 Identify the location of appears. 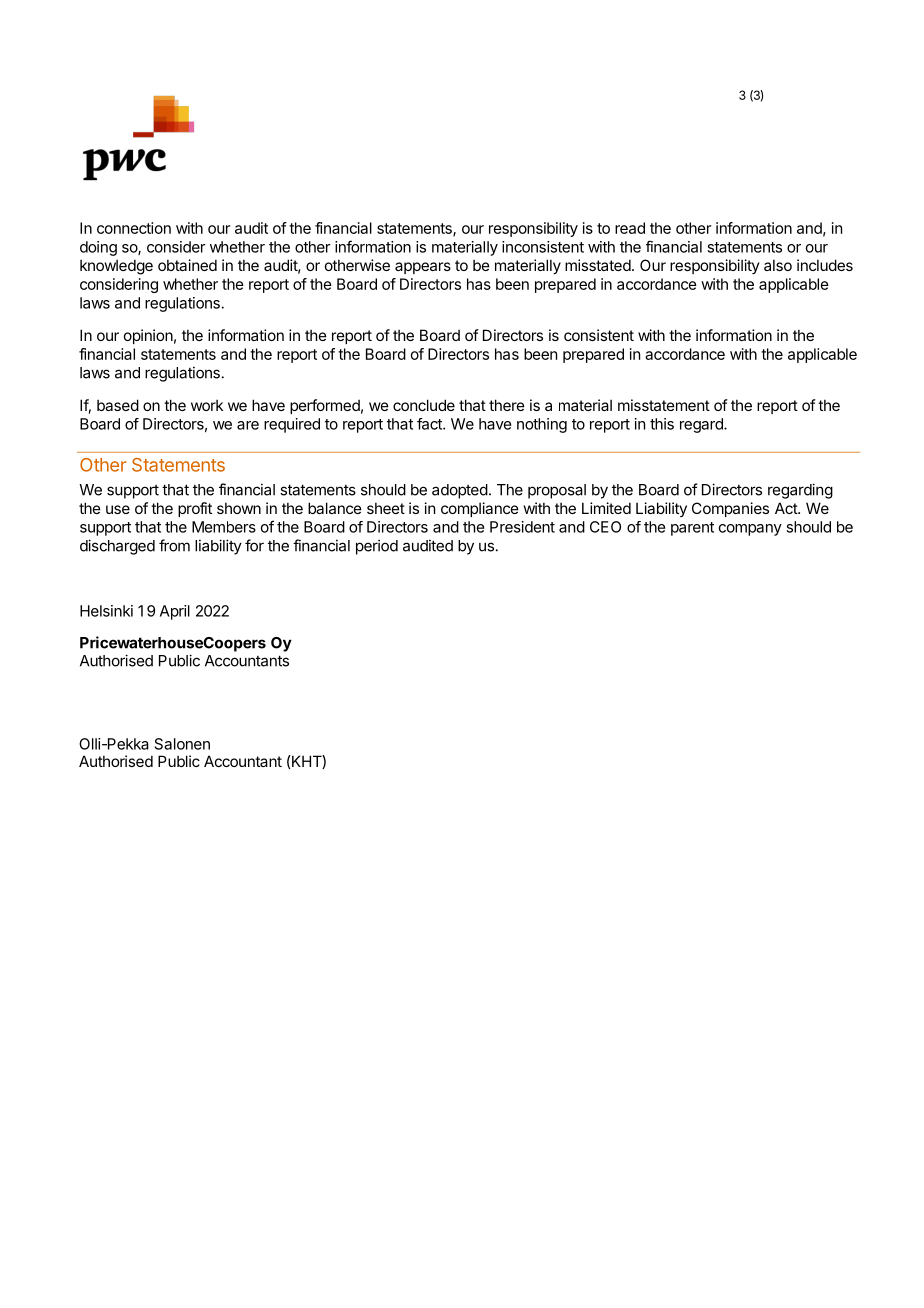
(423, 268).
